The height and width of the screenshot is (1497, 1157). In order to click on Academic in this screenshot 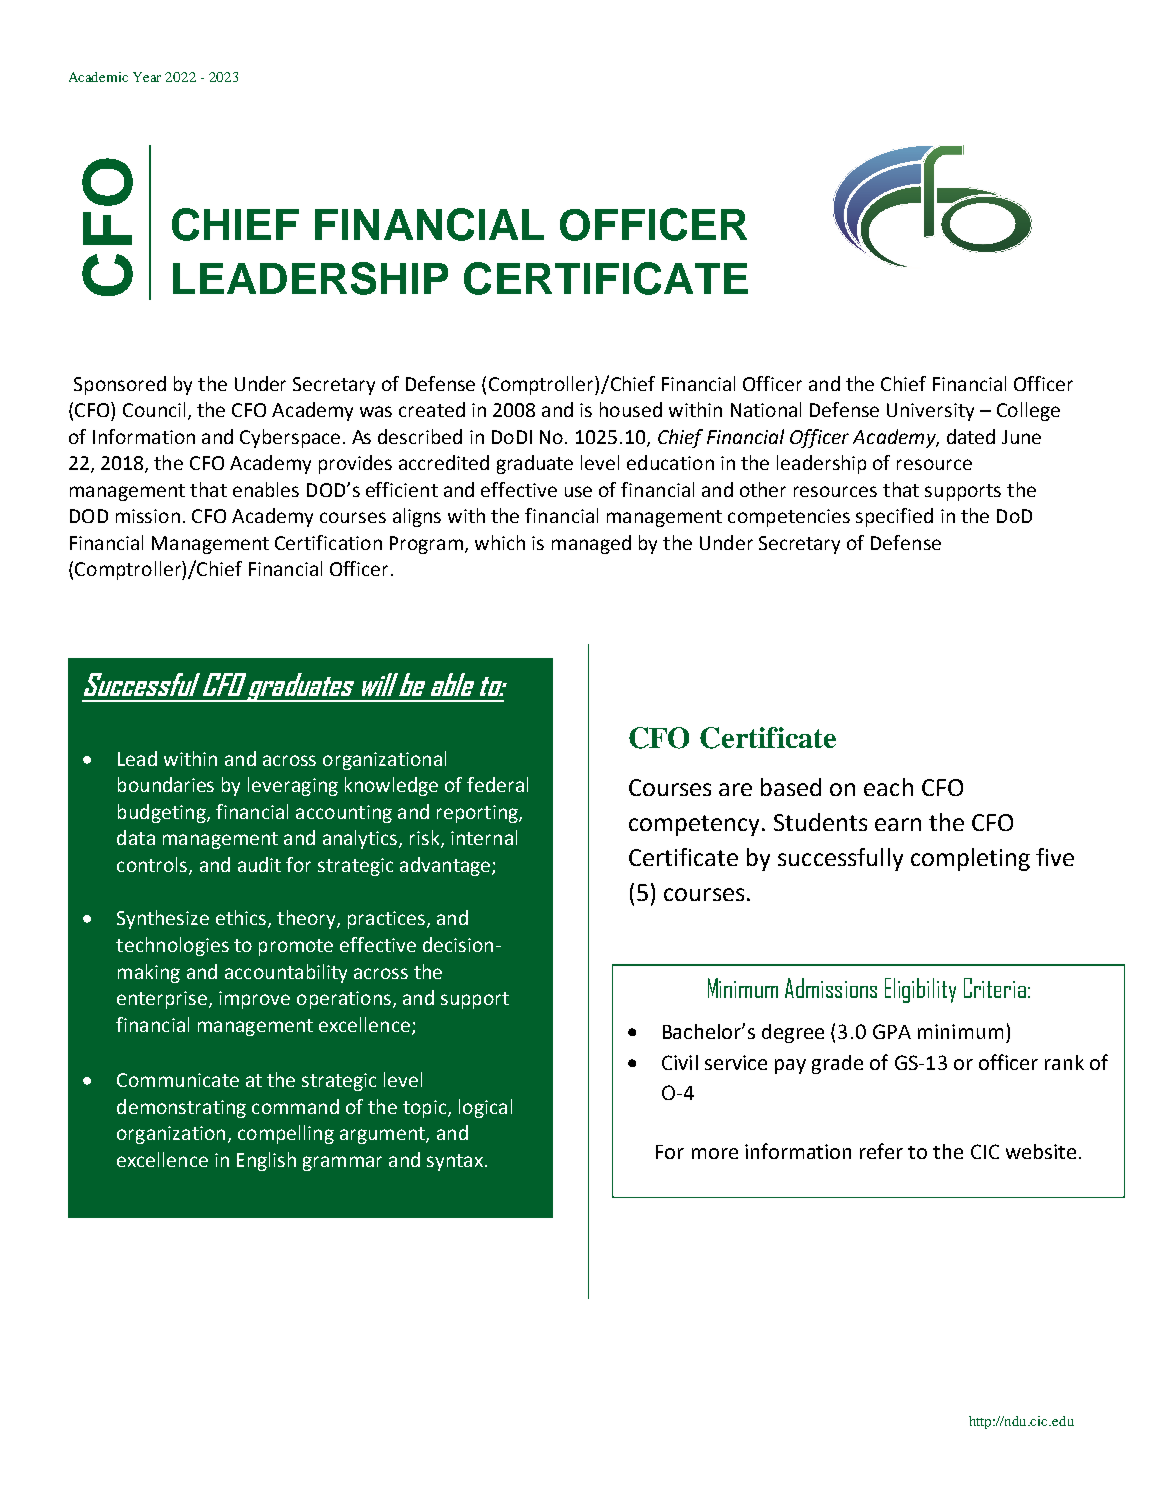, I will do `click(98, 77)`.
